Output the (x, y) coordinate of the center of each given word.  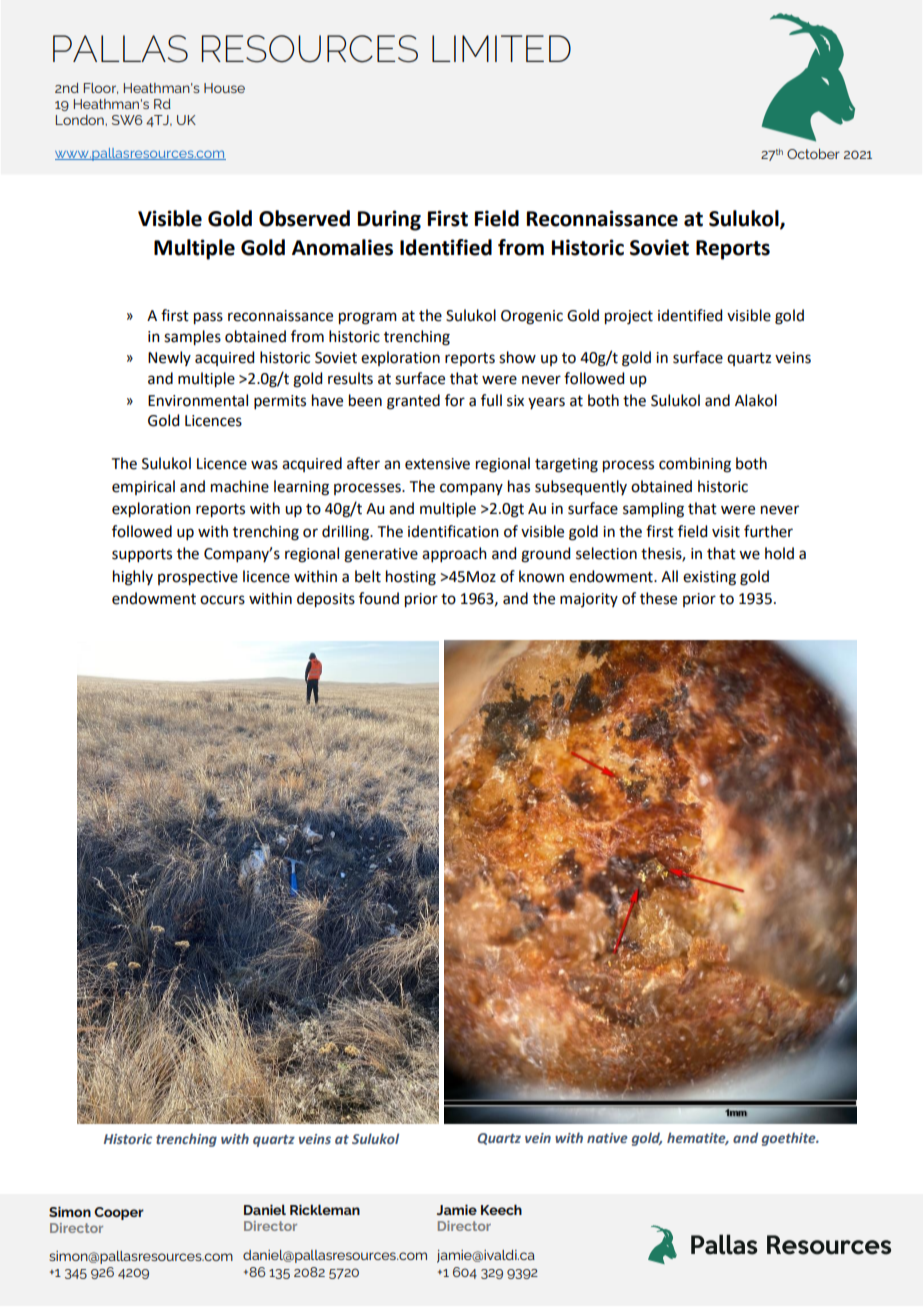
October (813, 154)
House (224, 88)
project (629, 317)
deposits (326, 600)
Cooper (119, 1213)
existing (709, 578)
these (658, 598)
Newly (169, 358)
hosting (411, 578)
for (455, 400)
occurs (222, 600)
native (607, 1138)
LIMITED (501, 48)
